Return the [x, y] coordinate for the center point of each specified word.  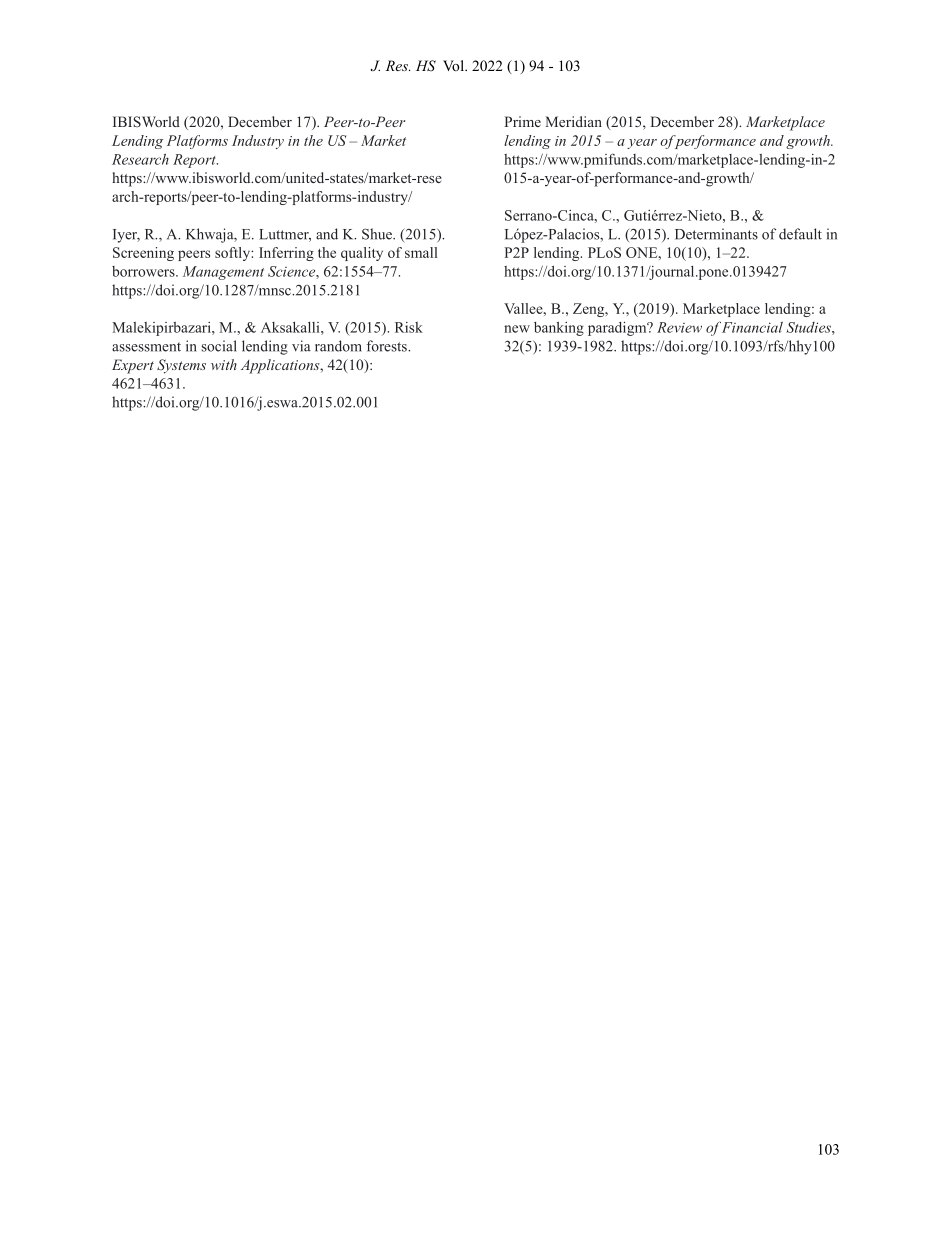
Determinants [716, 234]
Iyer [126, 236]
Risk [409, 327]
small [421, 252]
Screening [143, 254]
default [800, 234]
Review [679, 327]
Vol [454, 65]
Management [223, 273]
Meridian [574, 121]
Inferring [286, 254]
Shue [378, 234]
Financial [752, 327]
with [224, 364]
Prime [523, 121]
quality [362, 254]
